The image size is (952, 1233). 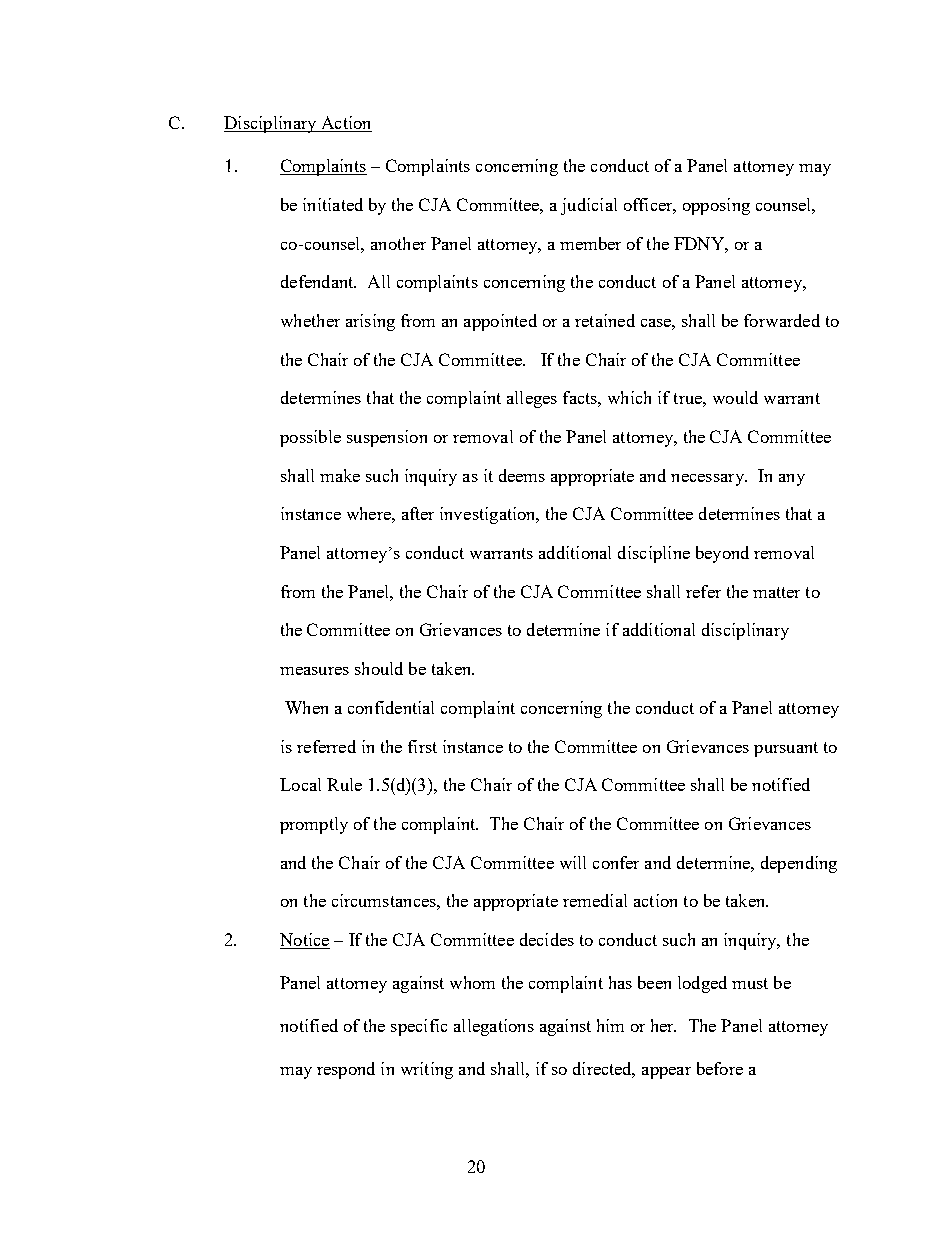 I want to click on deems, so click(x=522, y=475).
